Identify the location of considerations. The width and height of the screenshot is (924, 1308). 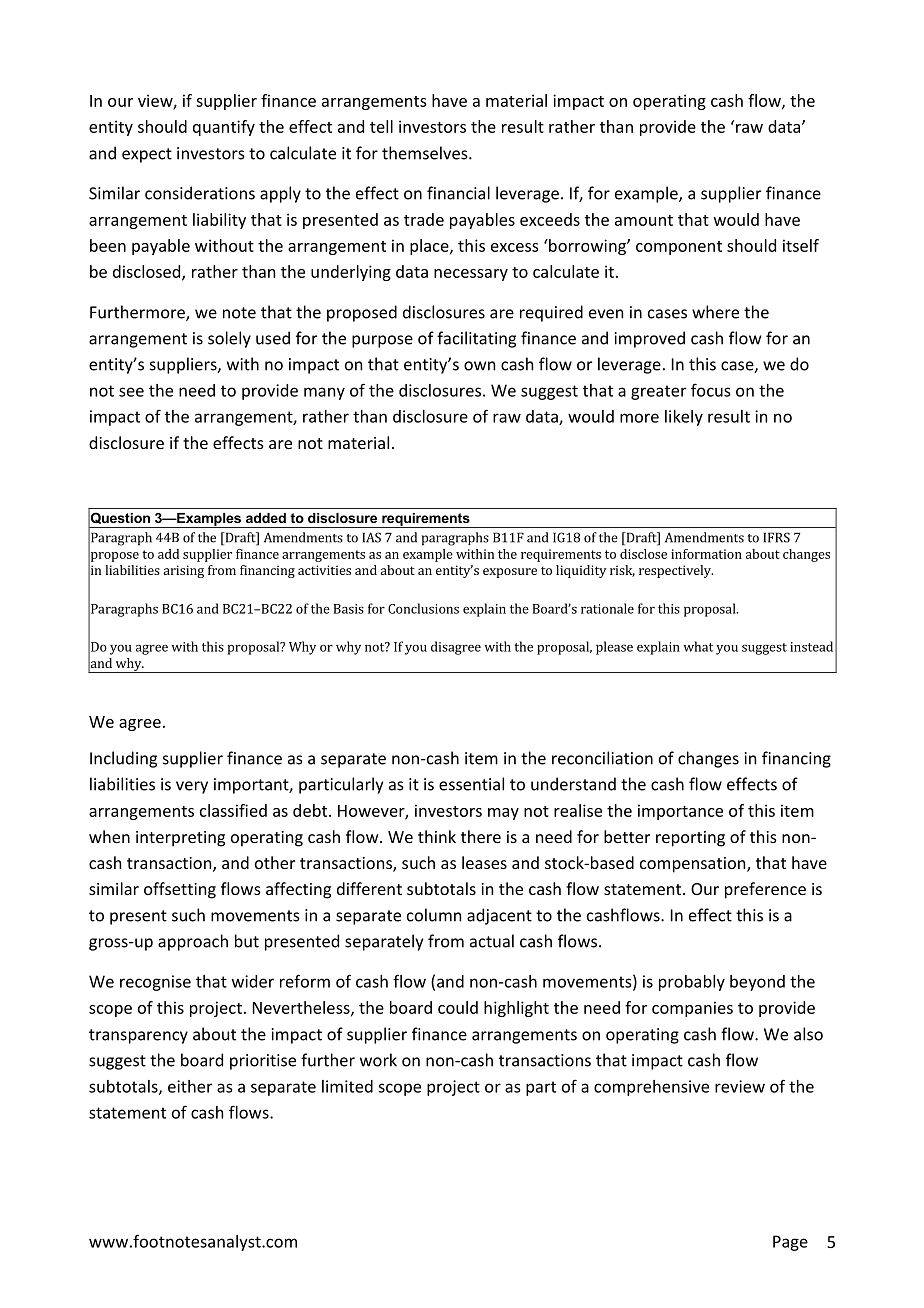
(200, 193).
